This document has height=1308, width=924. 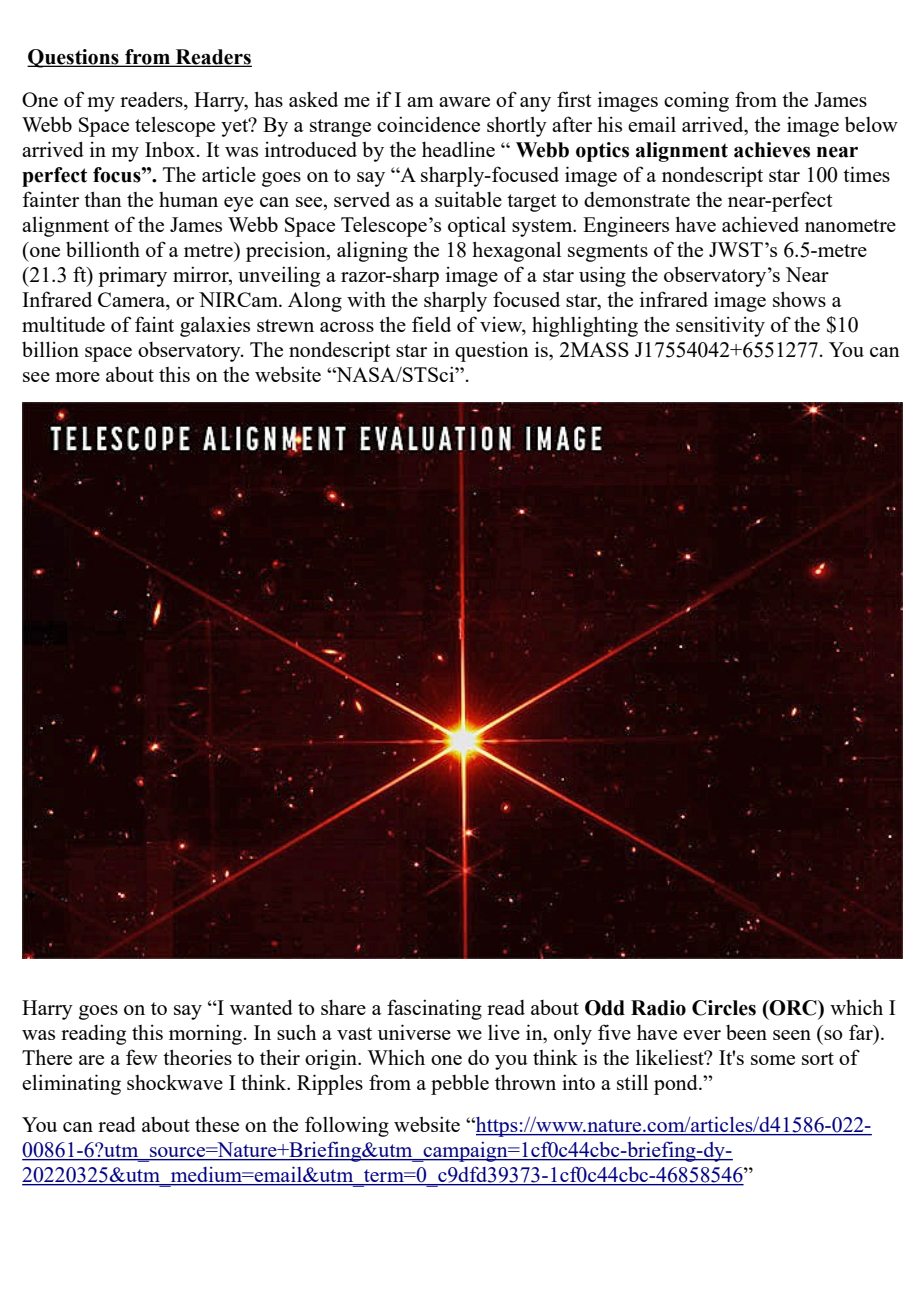 What do you see at coordinates (171, 149) in the document?
I see `Inbox` at bounding box center [171, 149].
